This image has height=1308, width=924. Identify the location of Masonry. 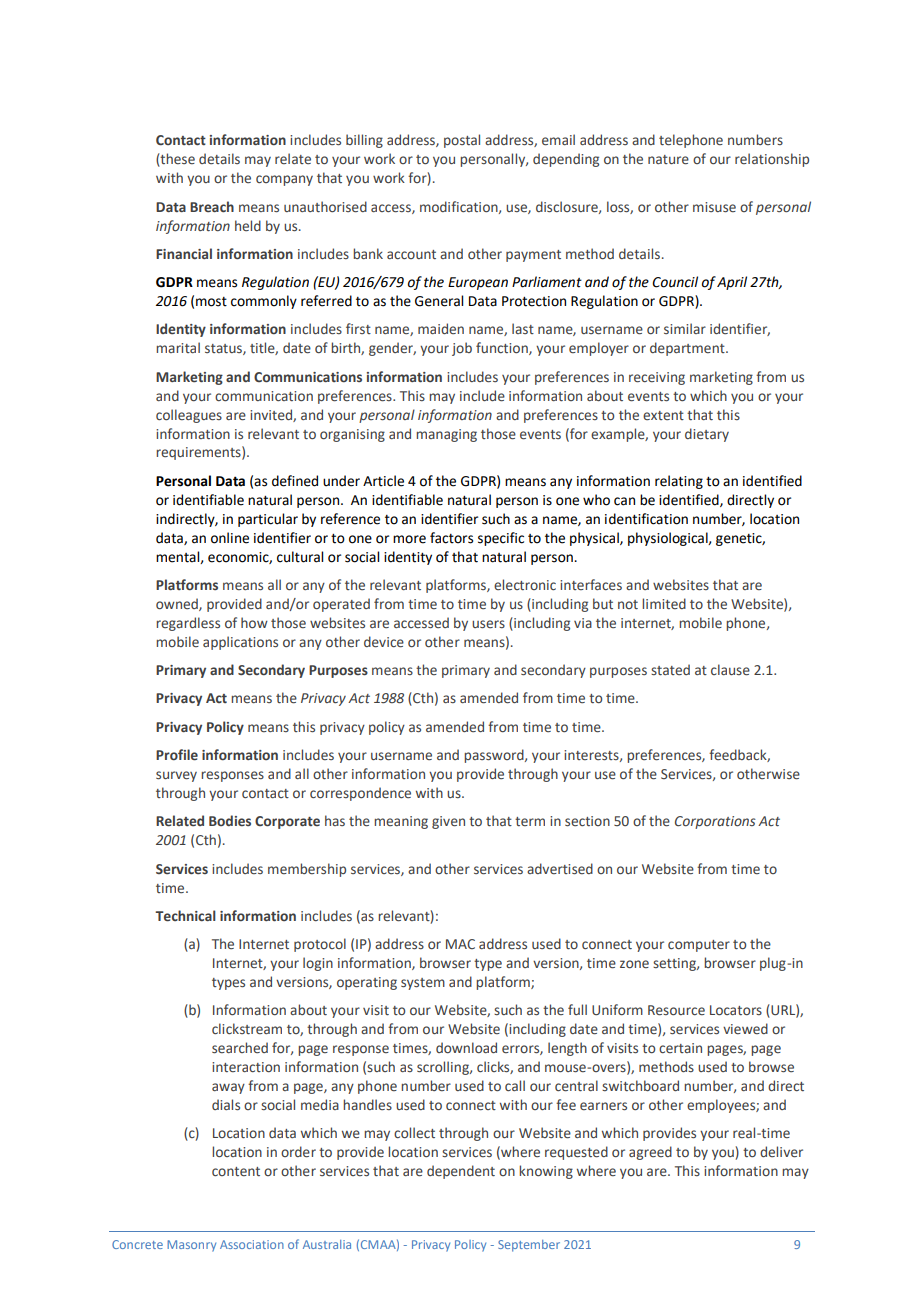
(191, 1246).
